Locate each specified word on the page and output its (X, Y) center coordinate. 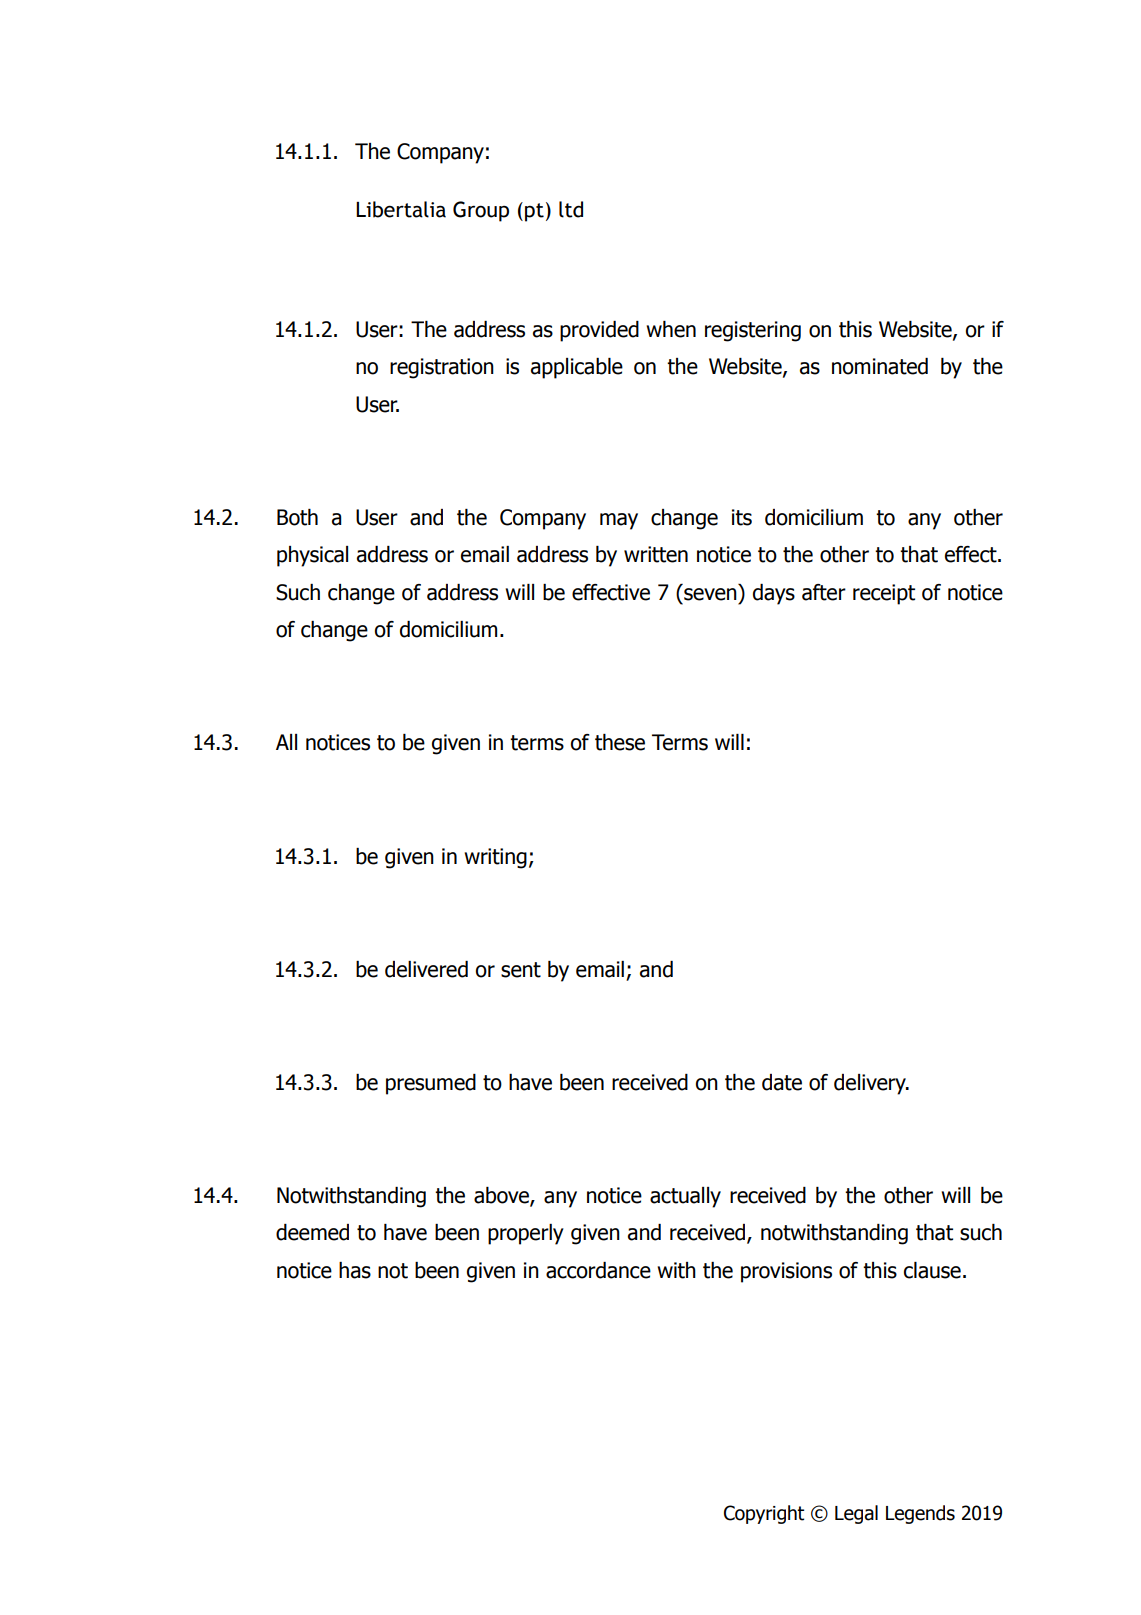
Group (481, 211)
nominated (880, 366)
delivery (871, 1084)
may (619, 521)
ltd (571, 209)
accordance (598, 1270)
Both (297, 517)
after (824, 592)
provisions (786, 1272)
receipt (884, 594)
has (355, 1270)
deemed (312, 1232)
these (620, 742)
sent (521, 970)
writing (495, 858)
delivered (426, 969)
